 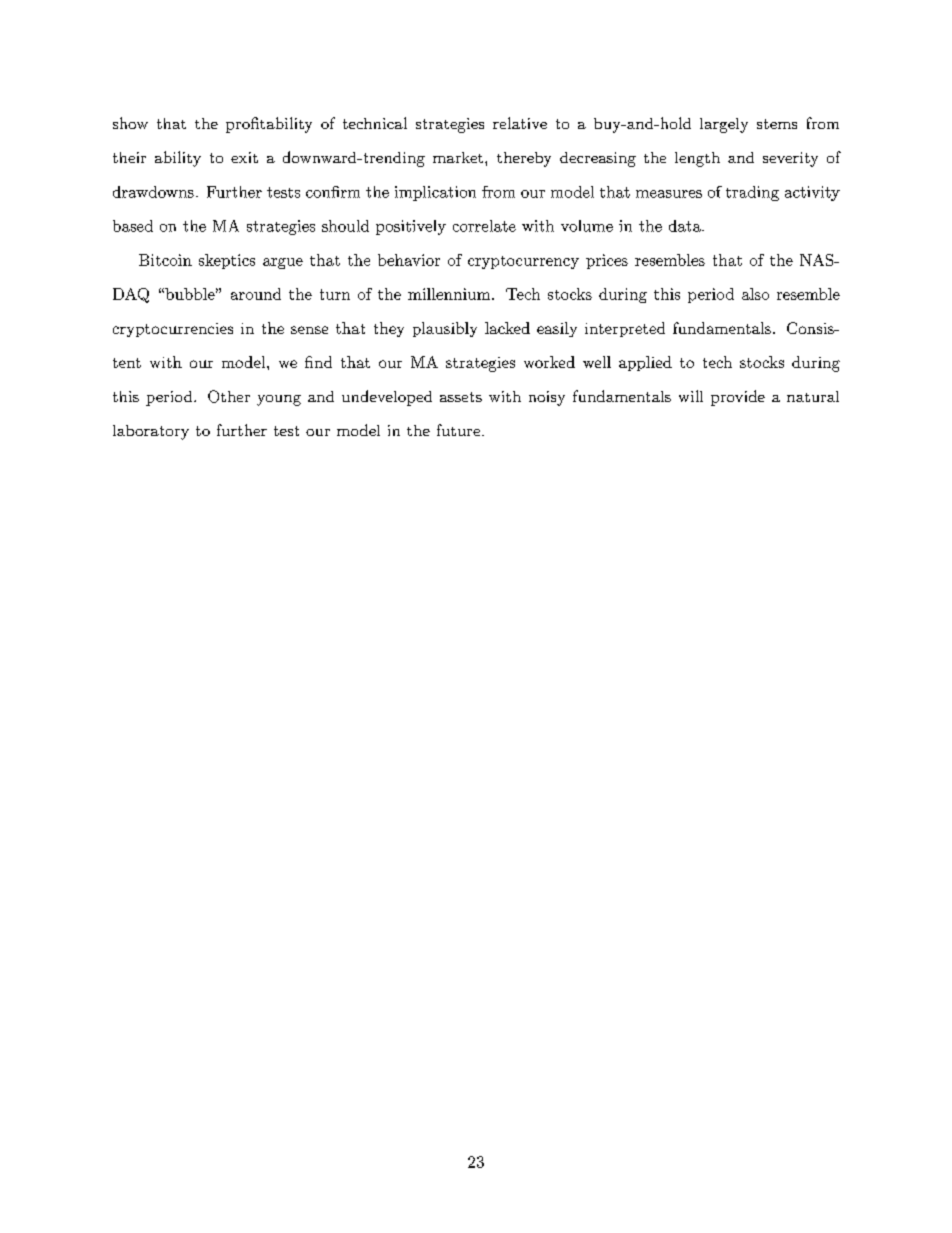 I want to click on relative, so click(x=520, y=123).
